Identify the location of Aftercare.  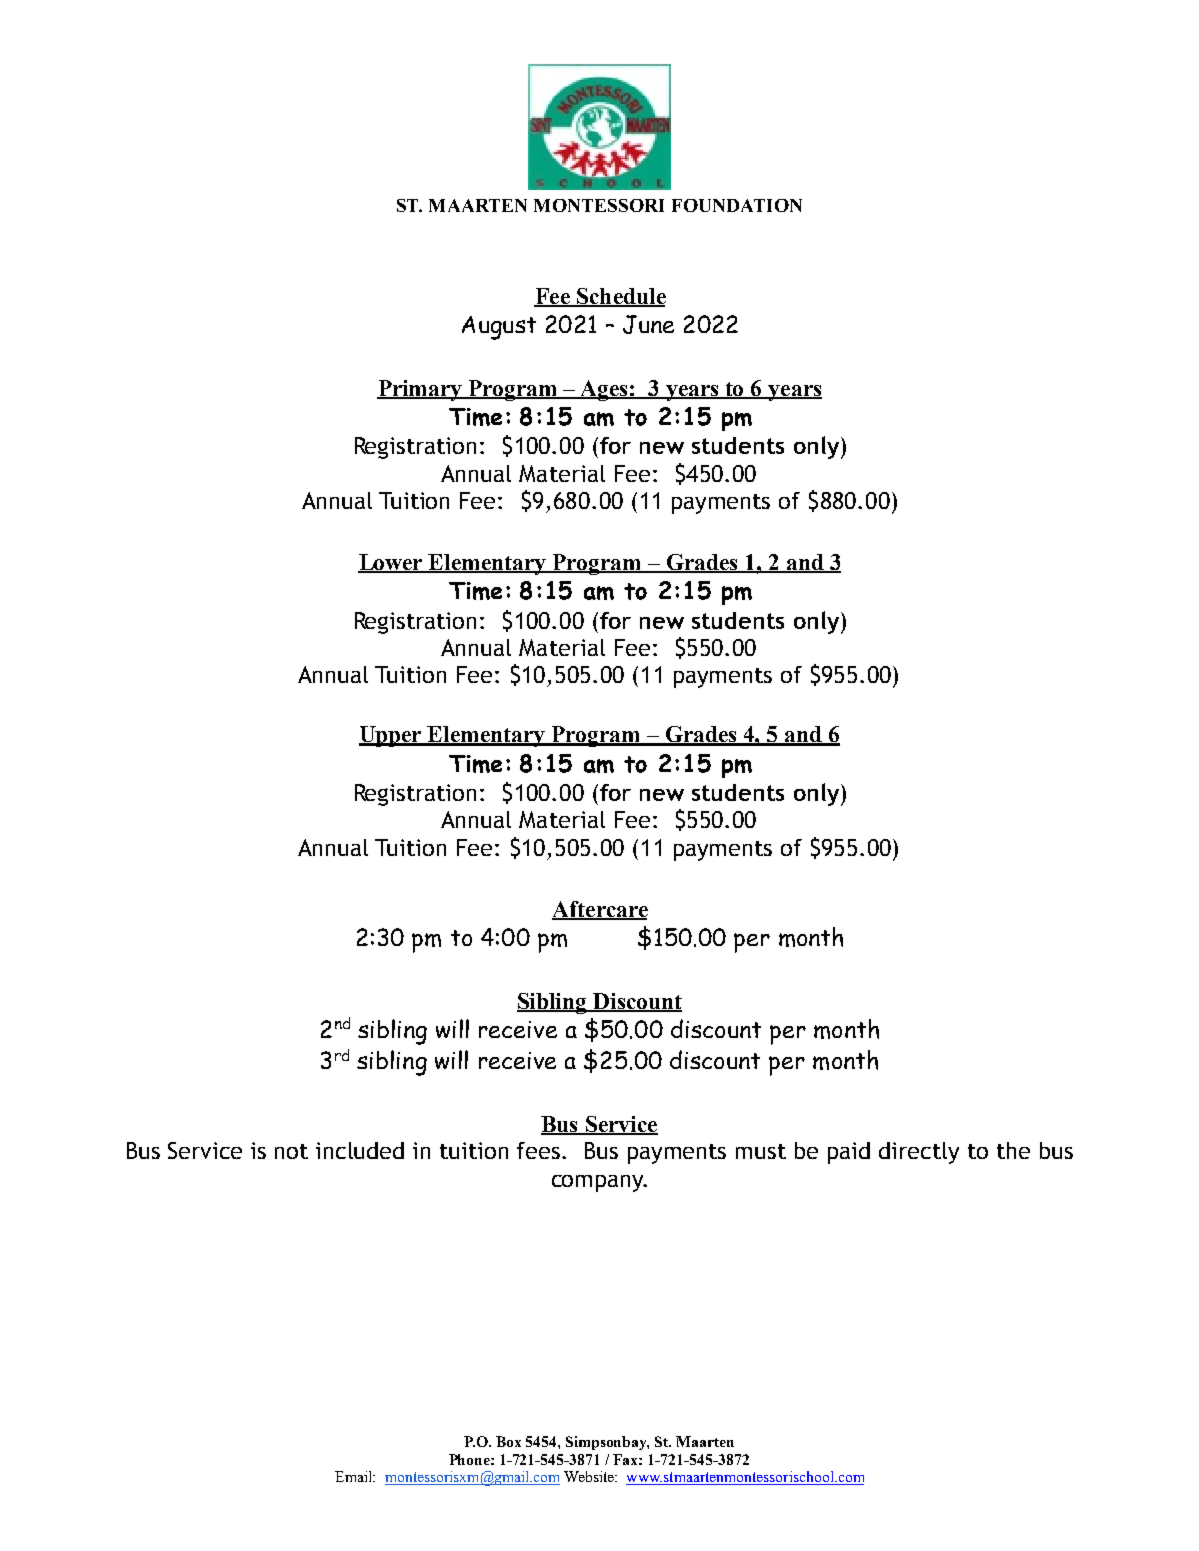
(600, 910).
